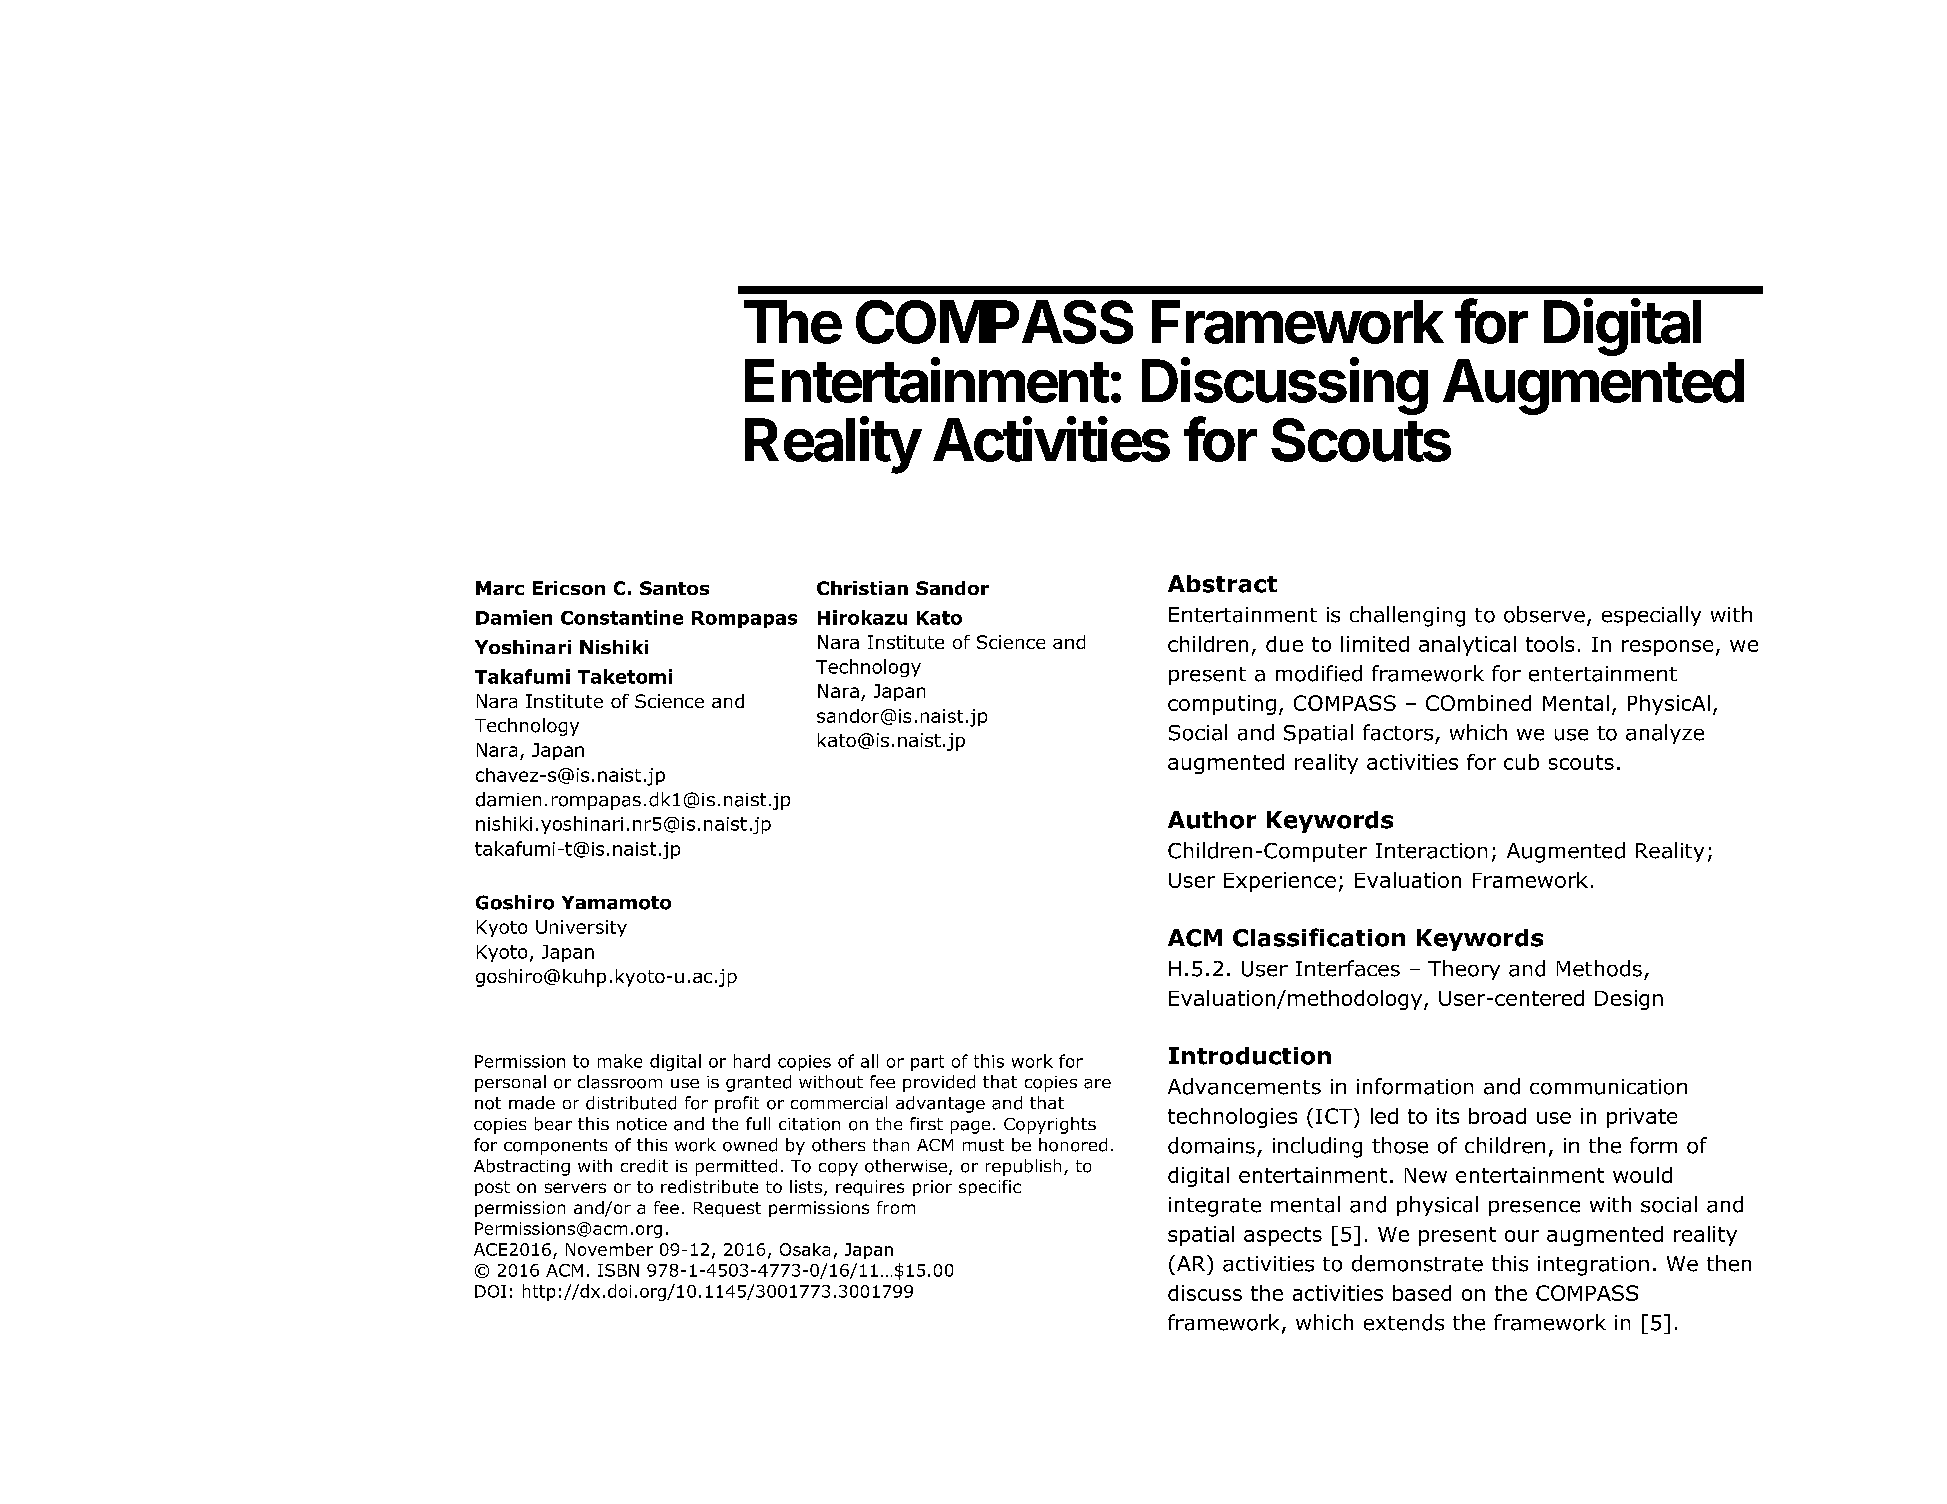  What do you see at coordinates (1319, 937) in the screenshot?
I see `Classification` at bounding box center [1319, 937].
